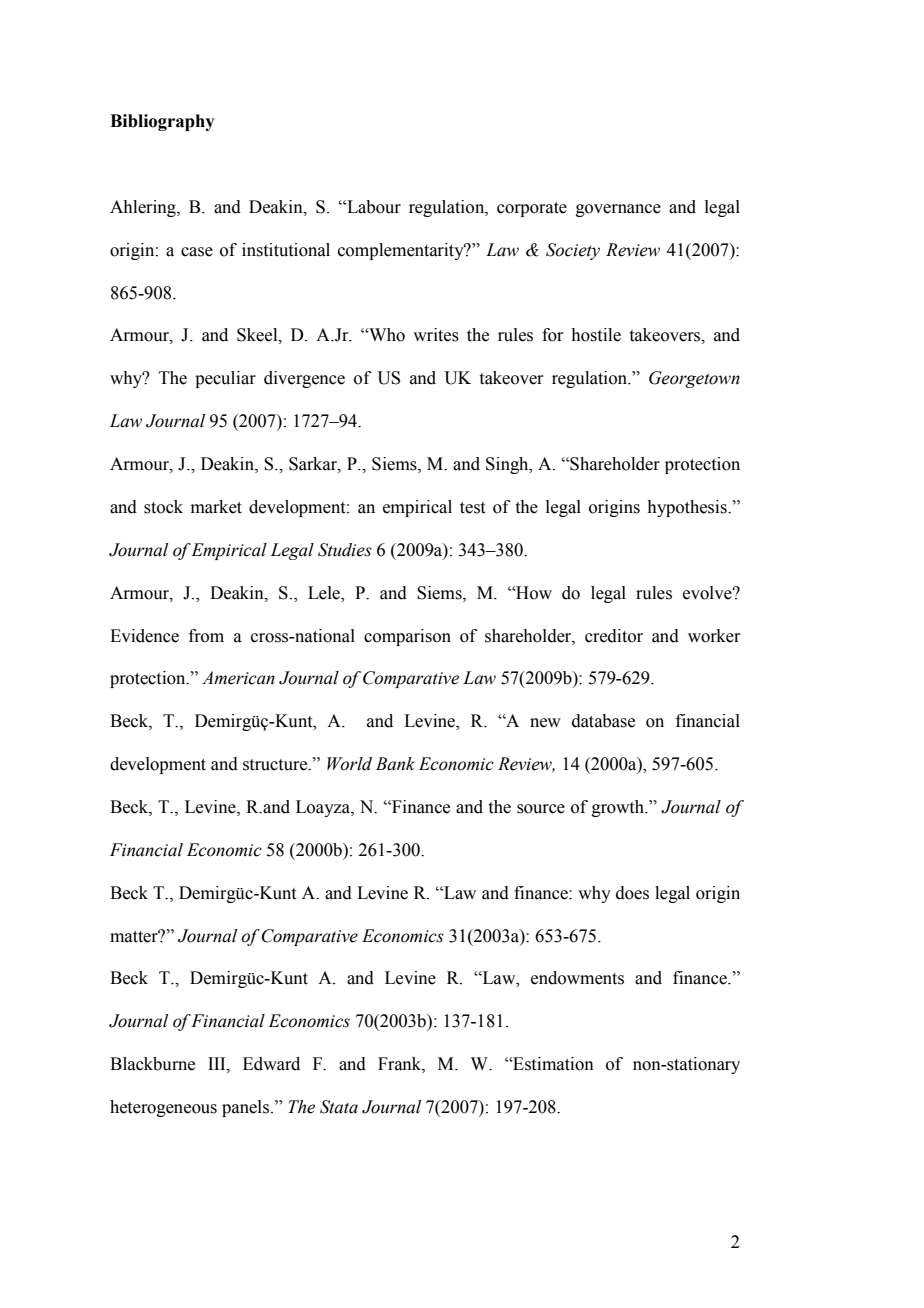  I want to click on corporate, so click(532, 209).
